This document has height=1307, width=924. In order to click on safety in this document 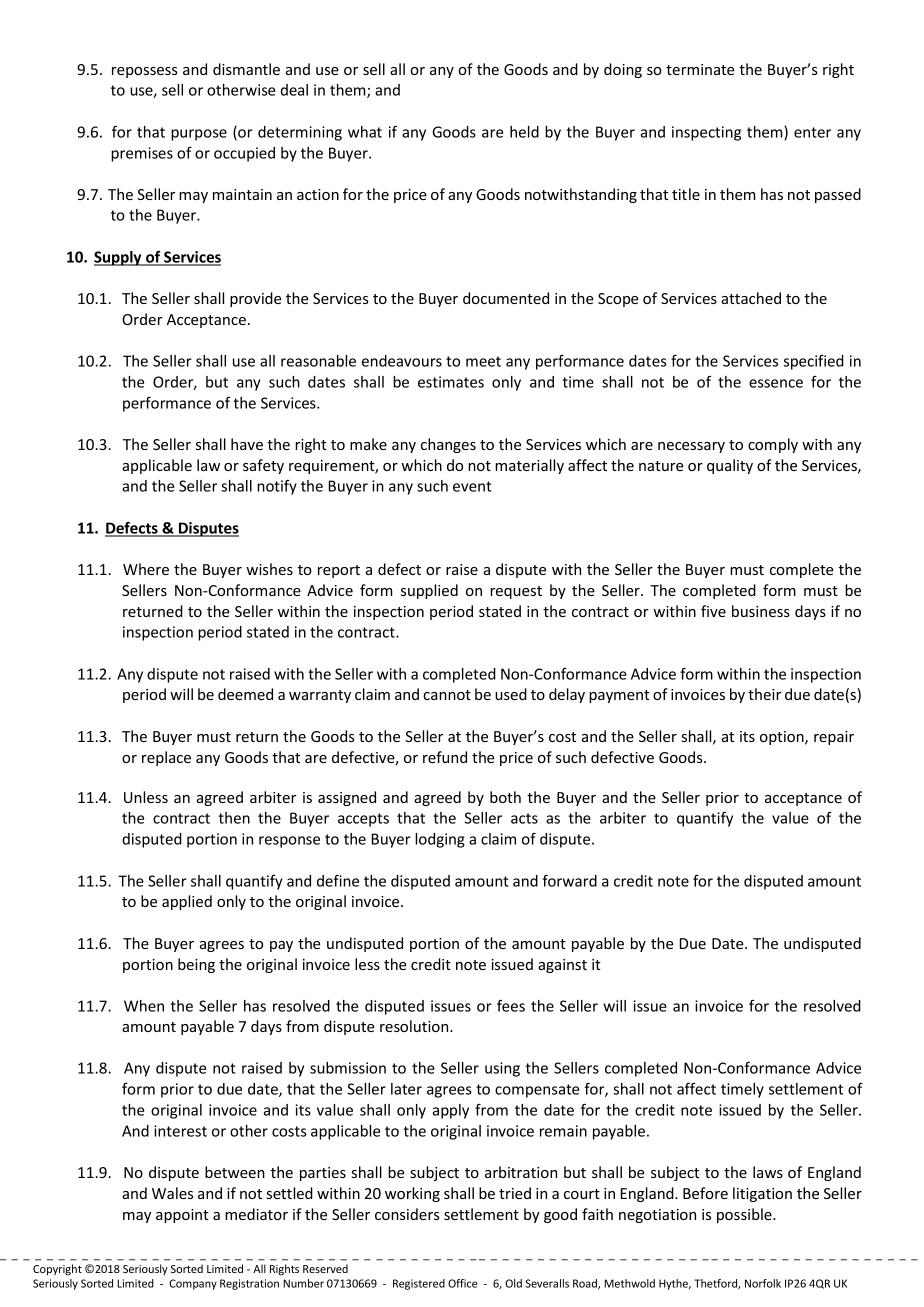, I will do `click(263, 466)`.
